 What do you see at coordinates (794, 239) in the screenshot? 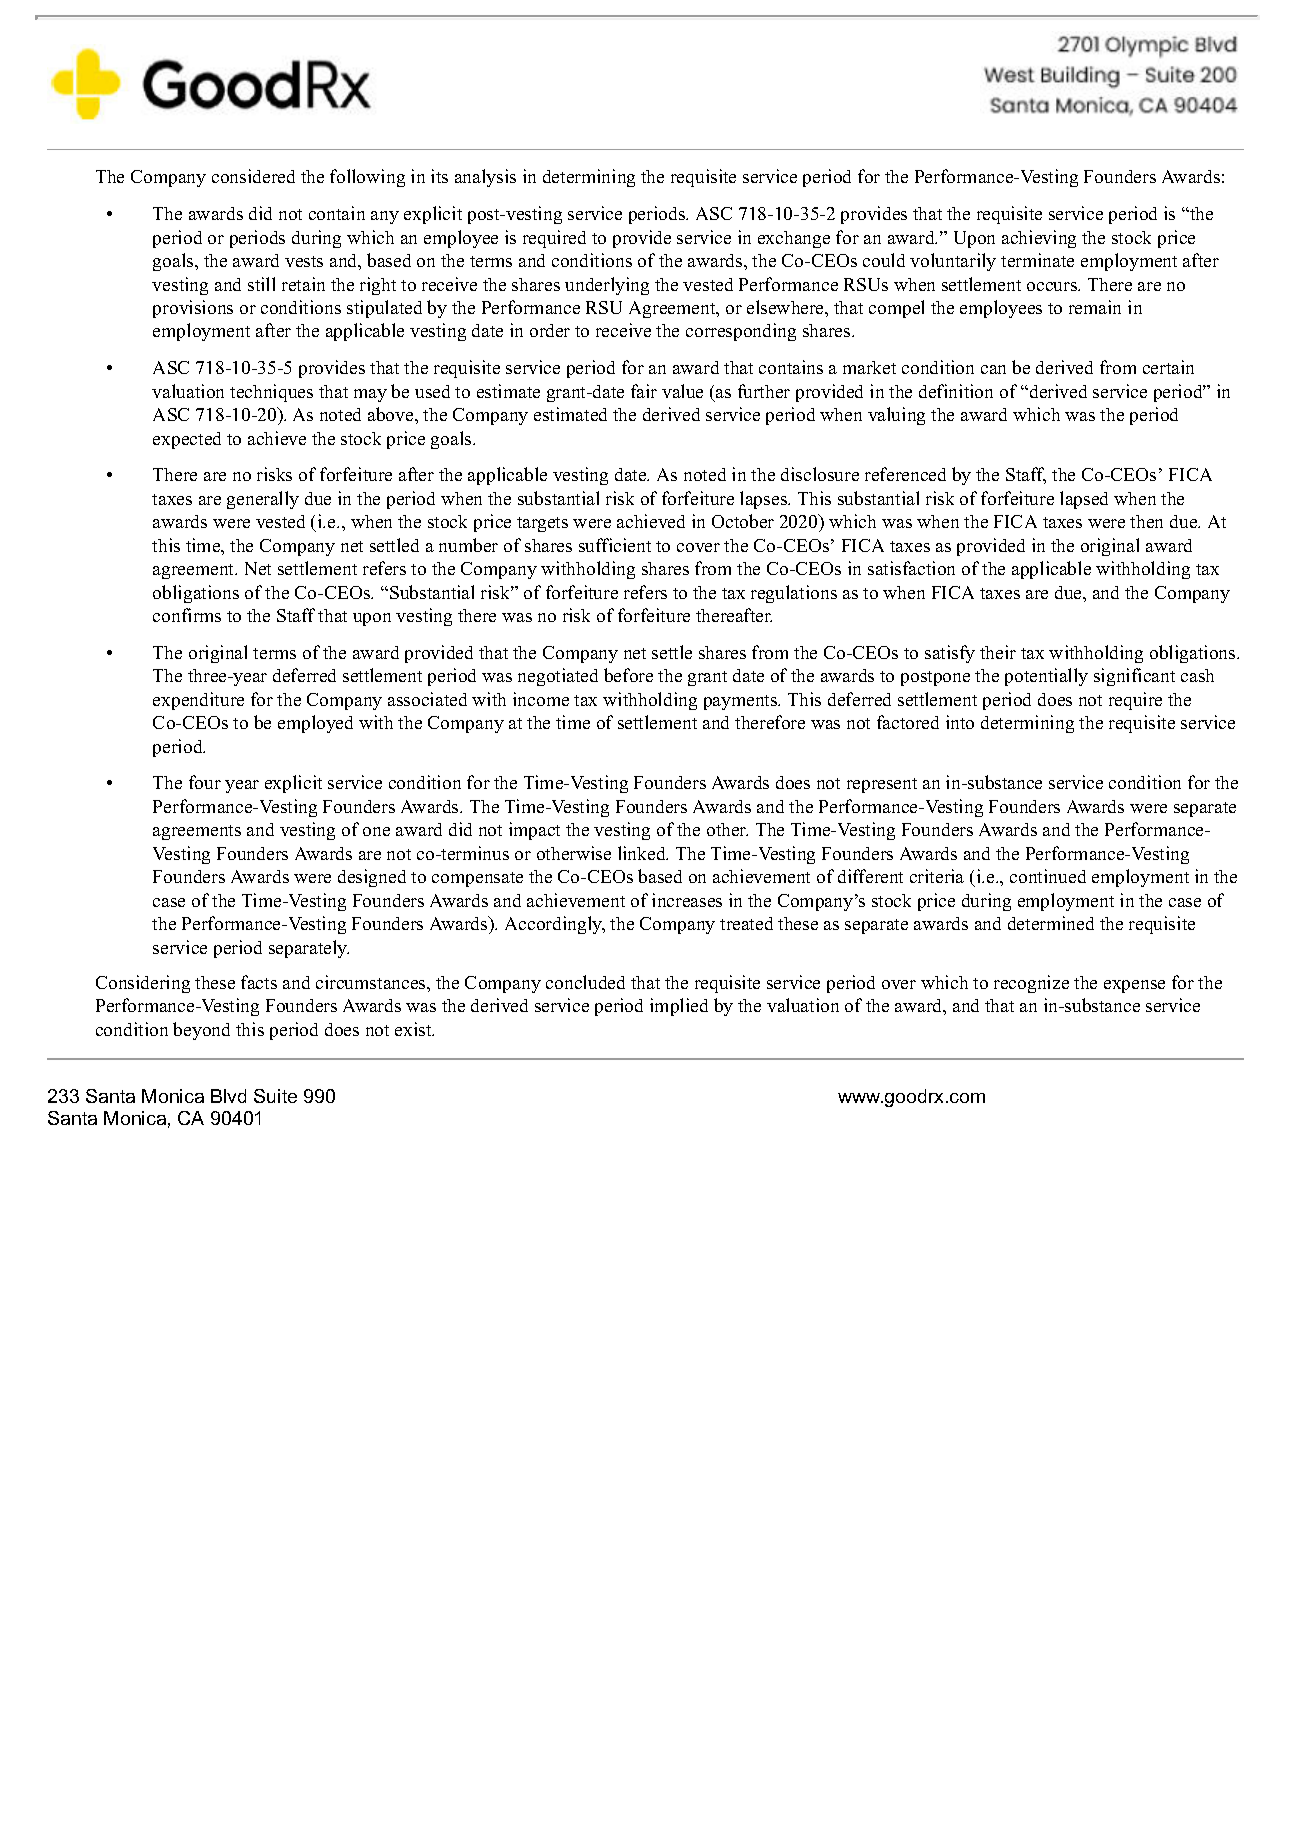
I see `exchange` at bounding box center [794, 239].
